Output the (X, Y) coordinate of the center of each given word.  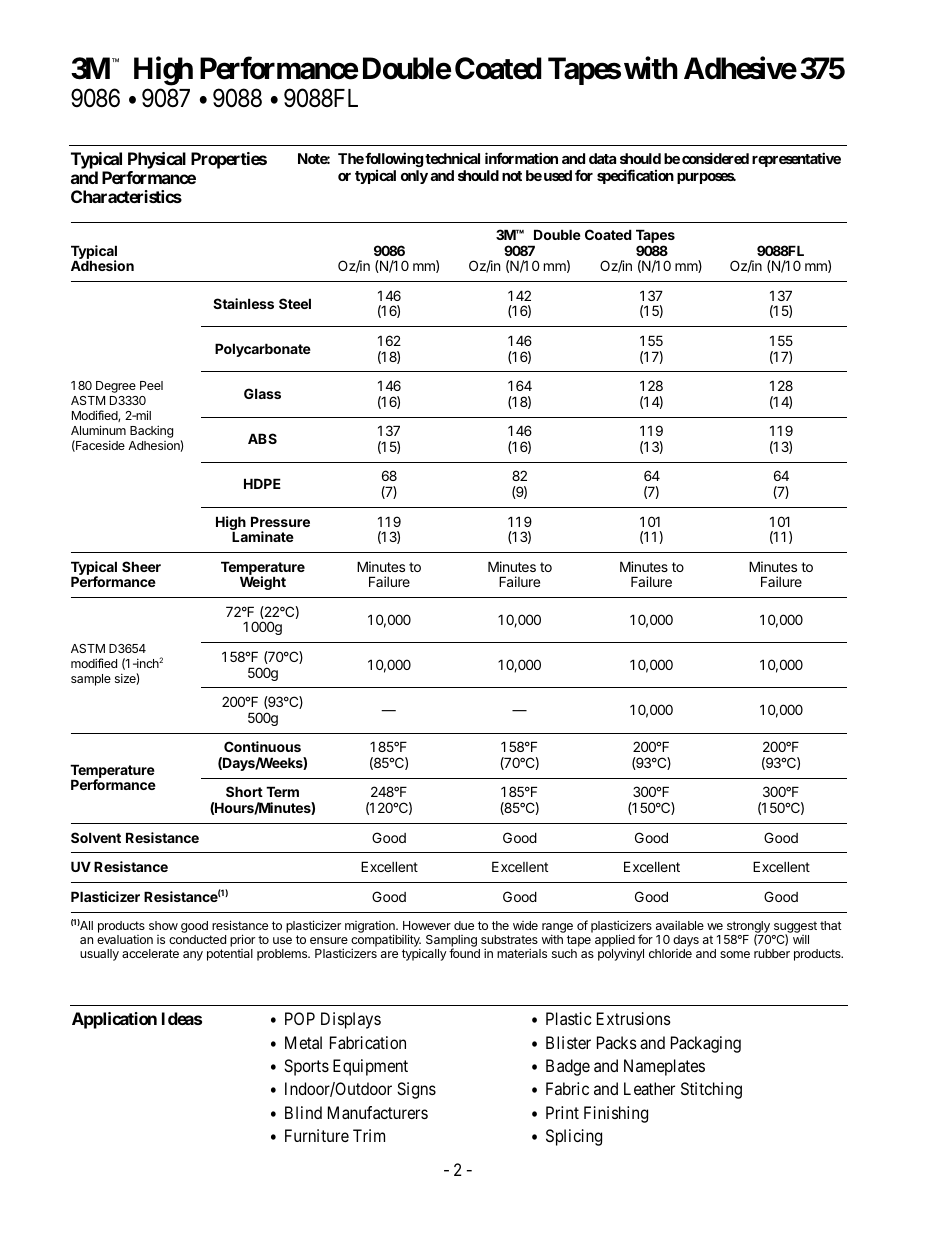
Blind (303, 1112)
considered (715, 158)
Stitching (711, 1090)
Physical (157, 162)
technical (452, 158)
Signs (416, 1090)
